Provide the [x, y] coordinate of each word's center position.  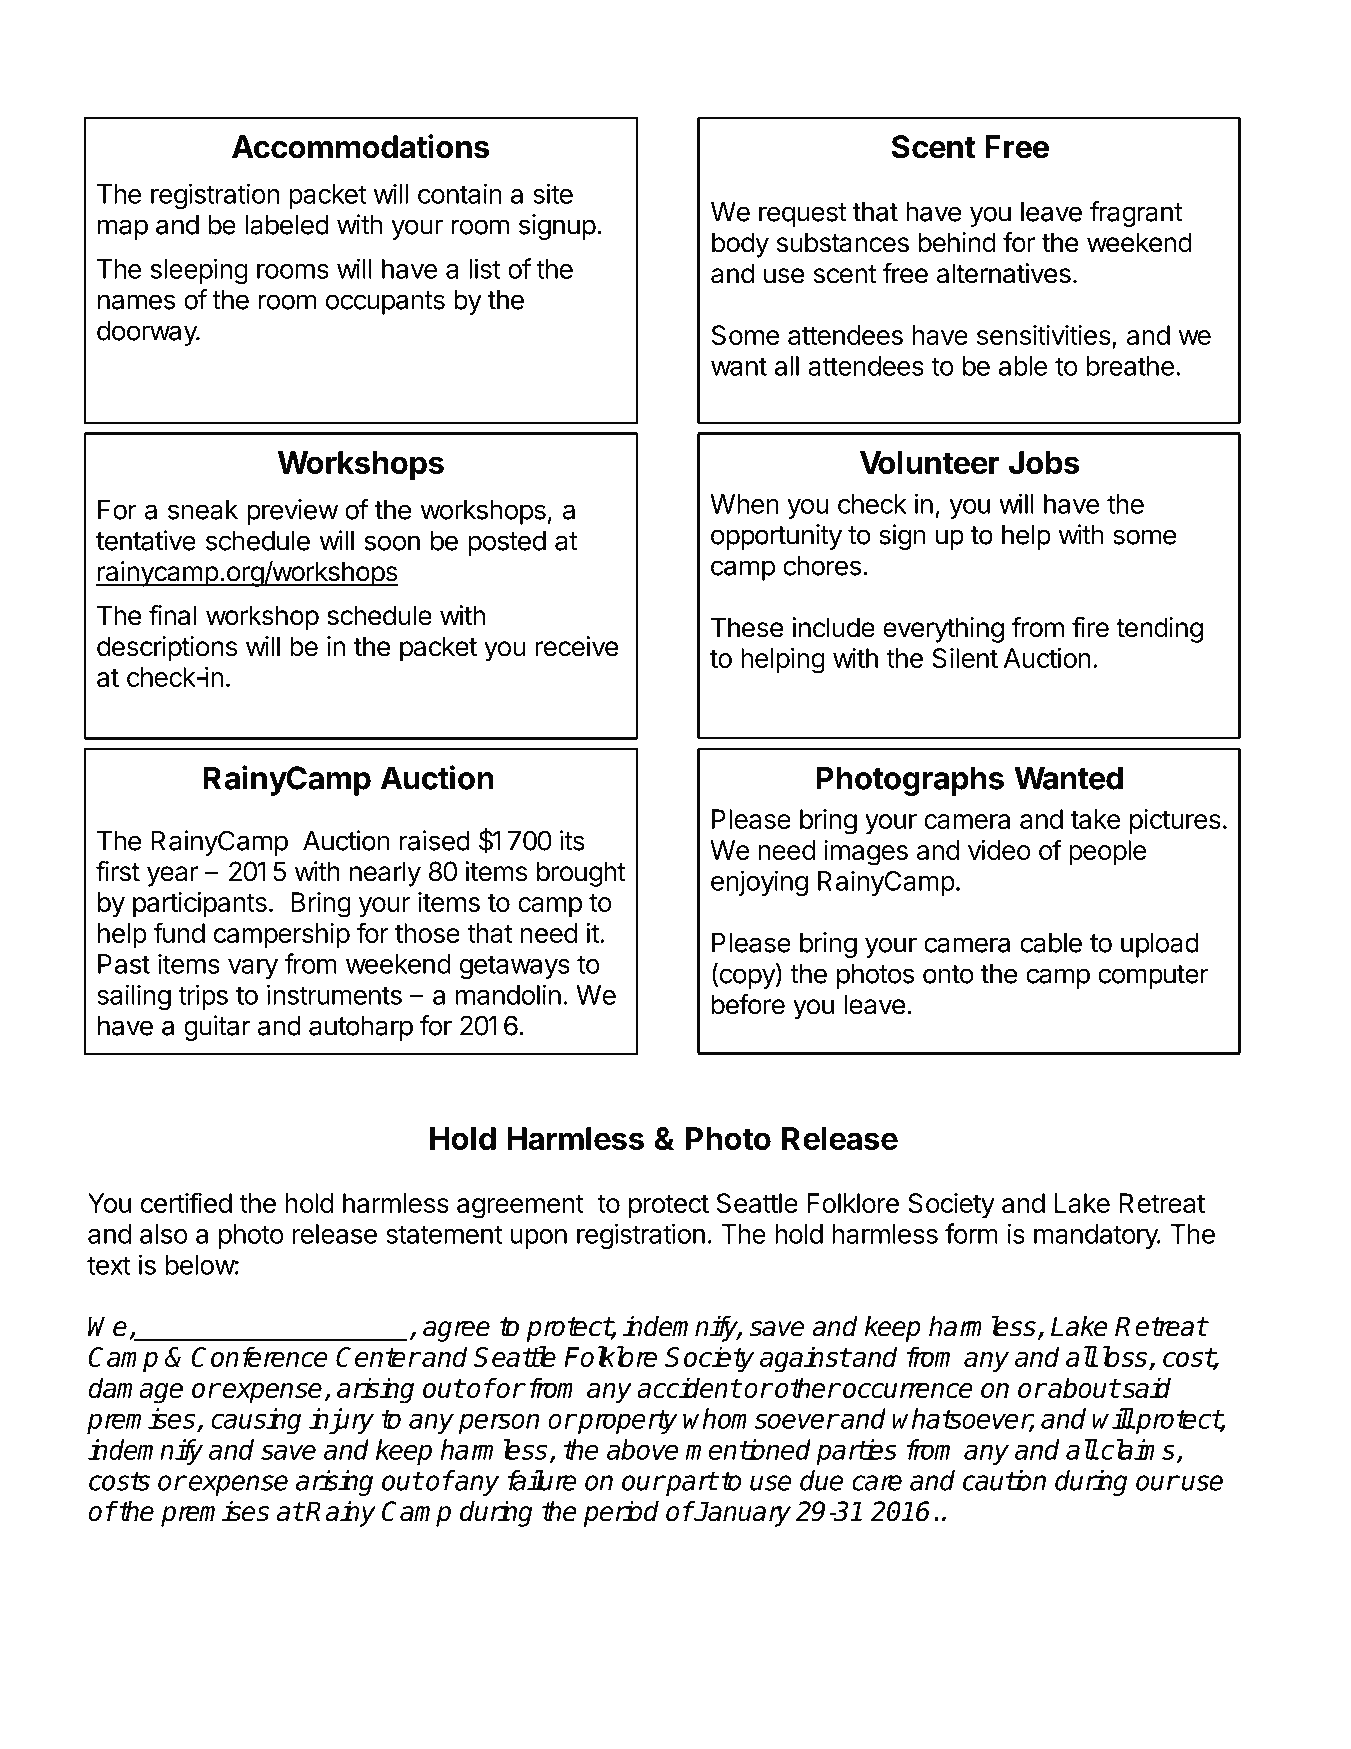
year [173, 876]
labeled [287, 225]
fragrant [1136, 214]
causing [256, 1421]
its [572, 840]
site [553, 193]
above [642, 1449]
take [1095, 819]
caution [1004, 1480]
